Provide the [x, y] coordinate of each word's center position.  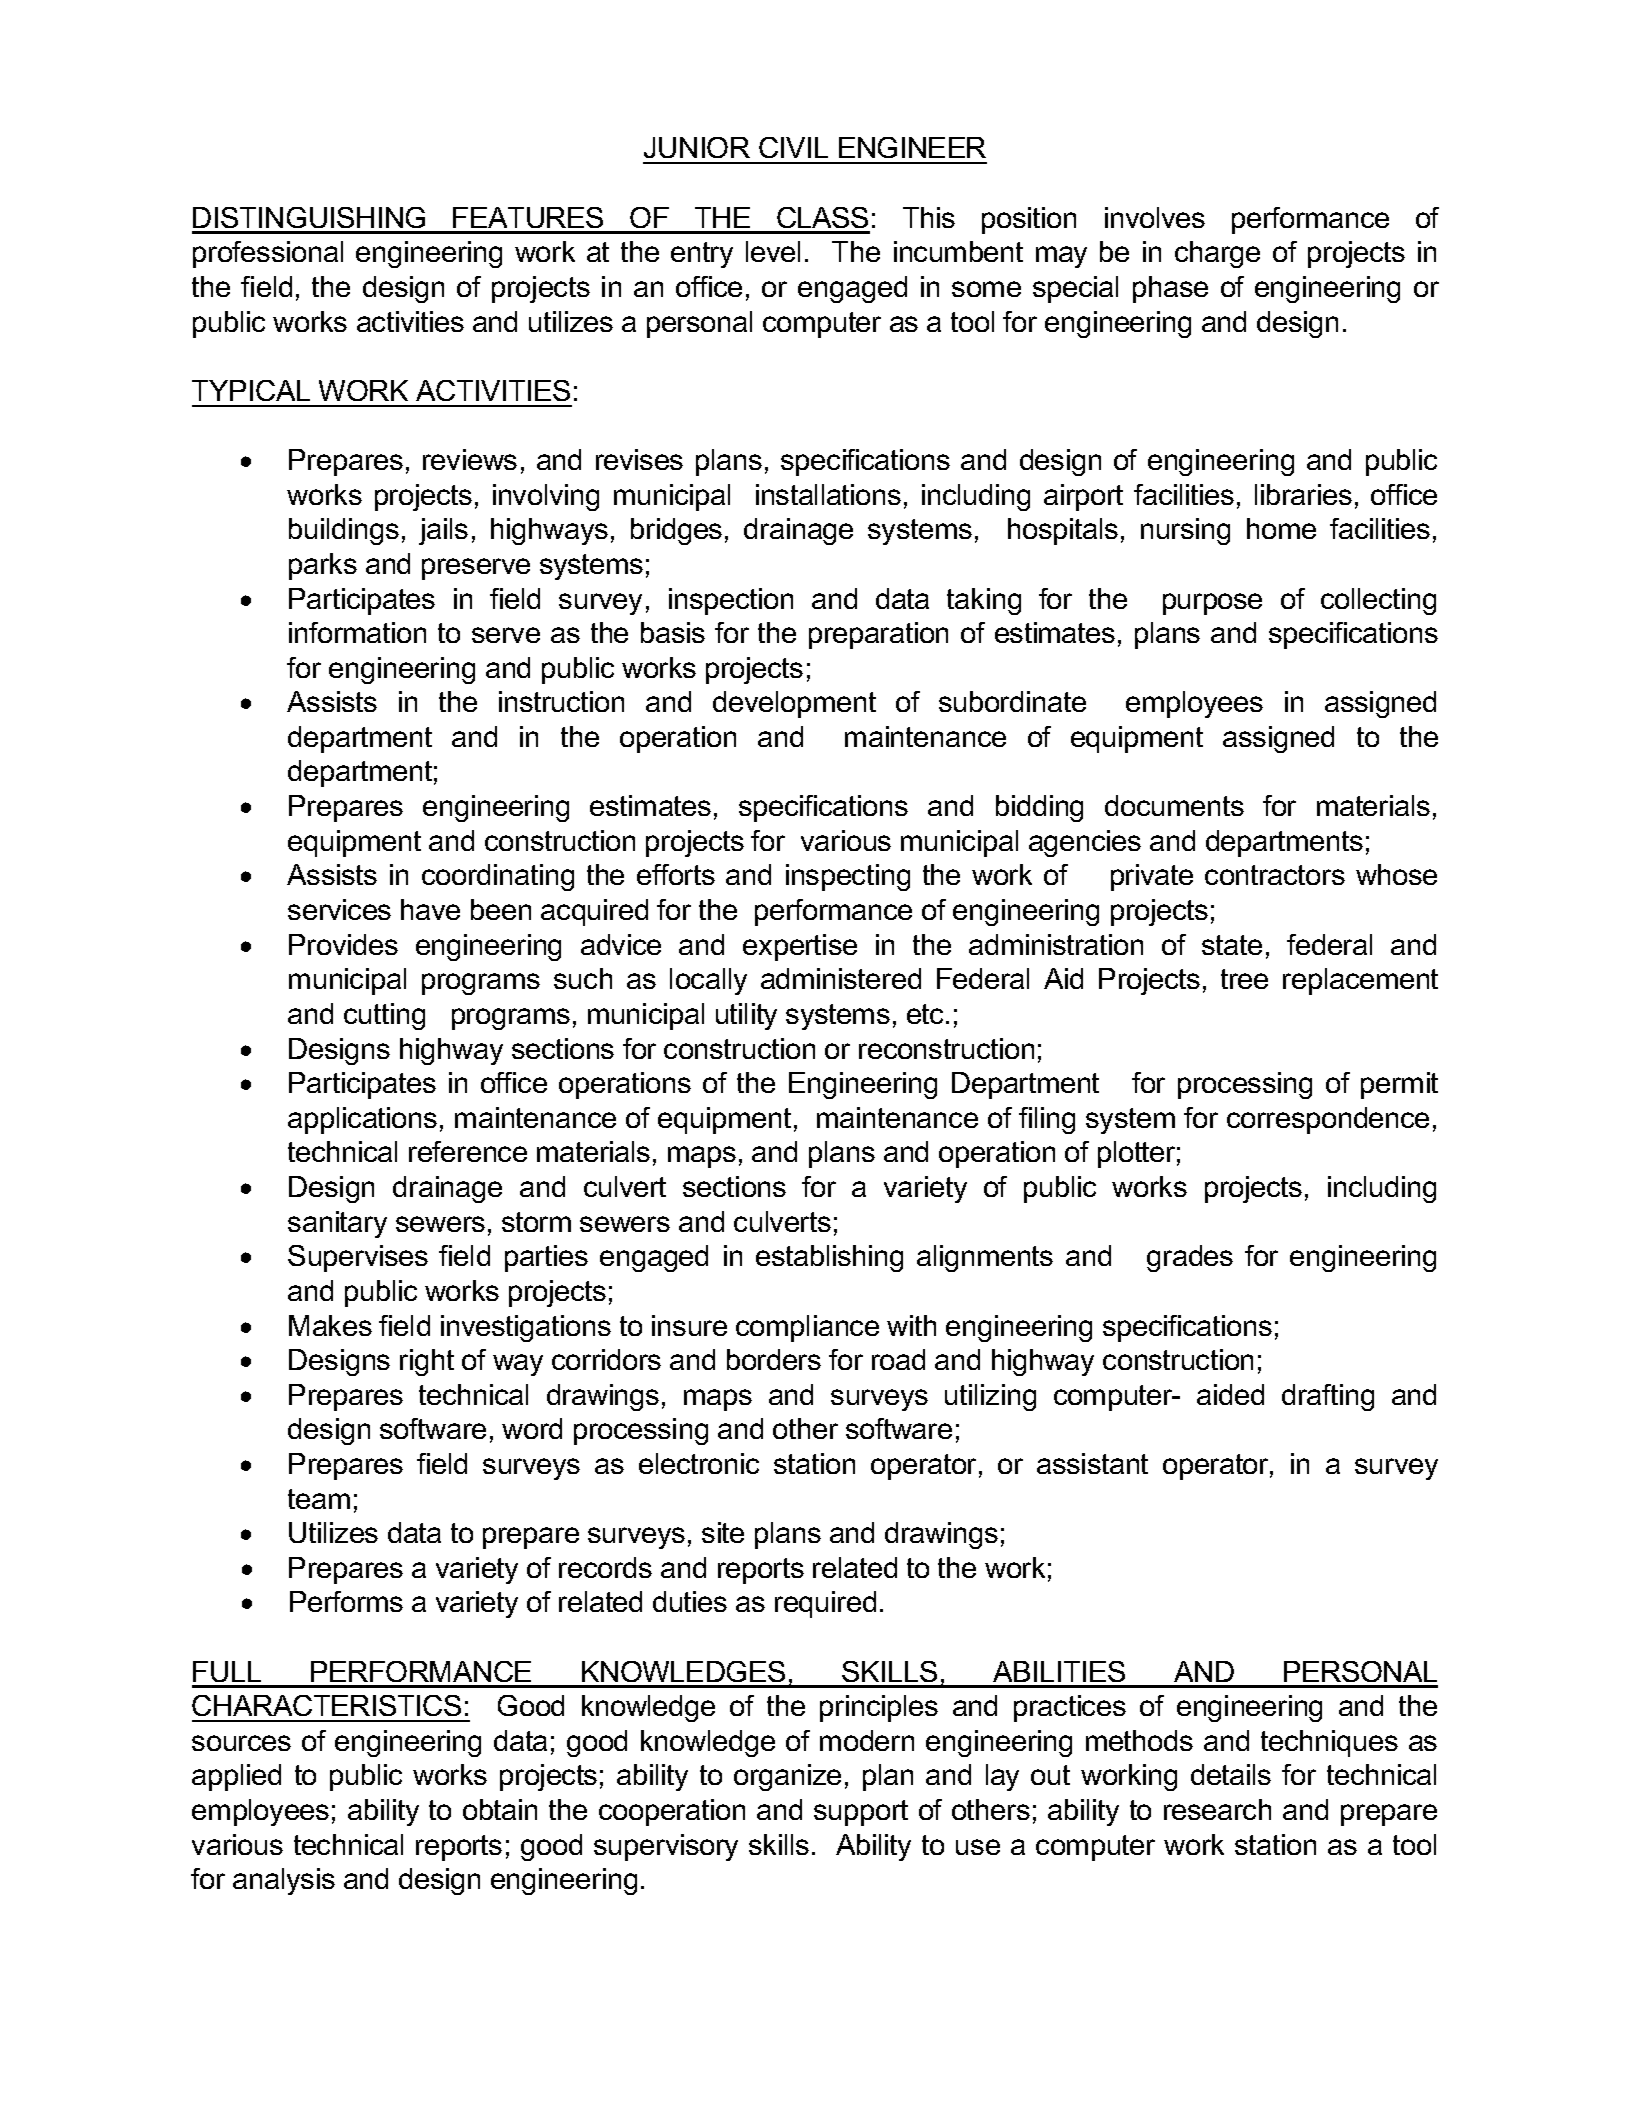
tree [1244, 979]
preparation [878, 635]
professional [268, 254]
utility [746, 1016]
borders [774, 1359]
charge [1217, 254]
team [319, 1499]
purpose [1212, 604]
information [357, 632]
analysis [284, 1881]
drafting [1328, 1397]
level [773, 251]
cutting [384, 1016]
